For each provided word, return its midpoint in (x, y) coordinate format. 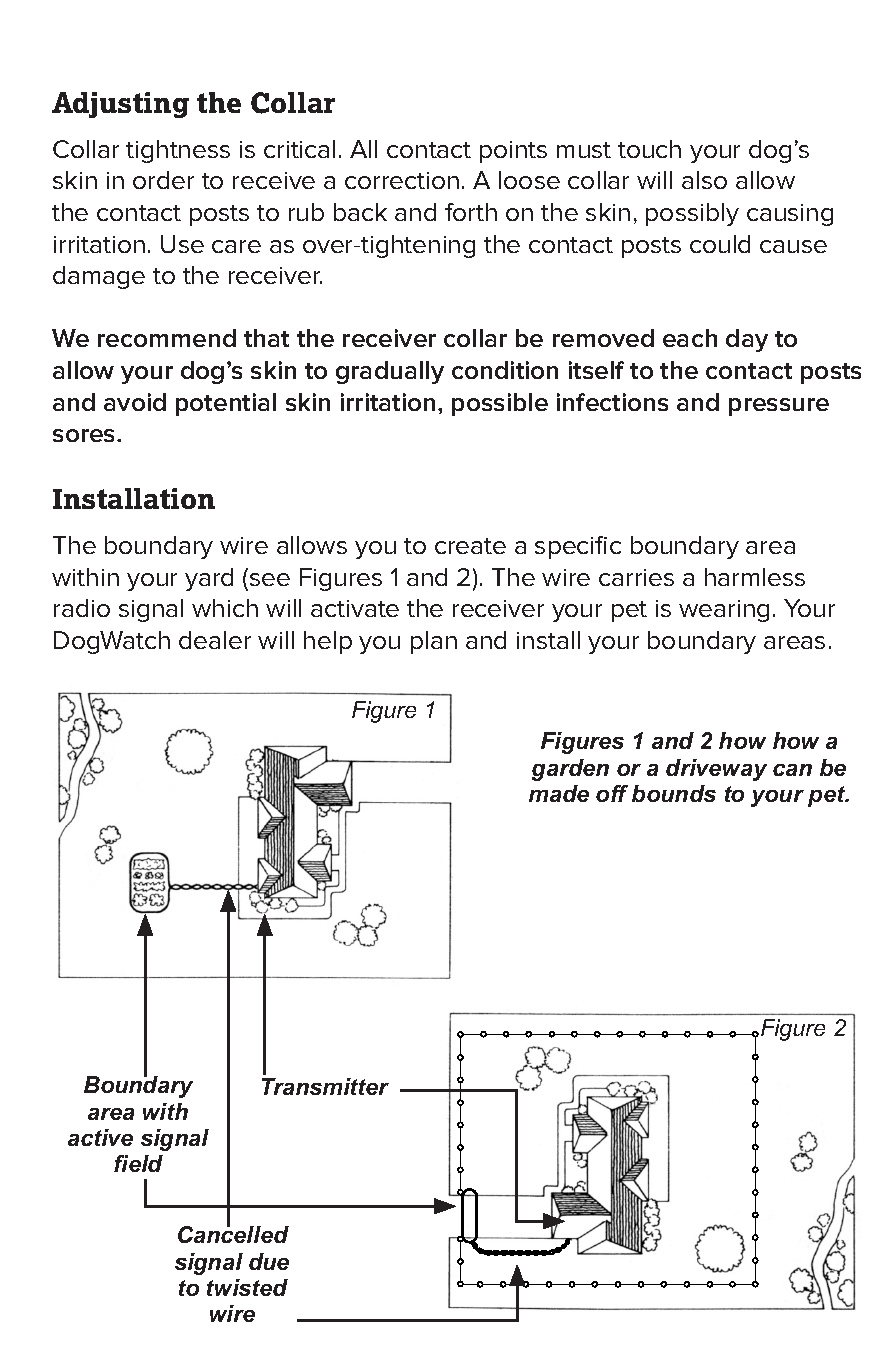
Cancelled (233, 1233)
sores (85, 435)
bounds (674, 793)
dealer (215, 640)
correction (402, 180)
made (559, 793)
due (269, 1261)
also (704, 180)
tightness (178, 151)
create (470, 546)
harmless (755, 577)
